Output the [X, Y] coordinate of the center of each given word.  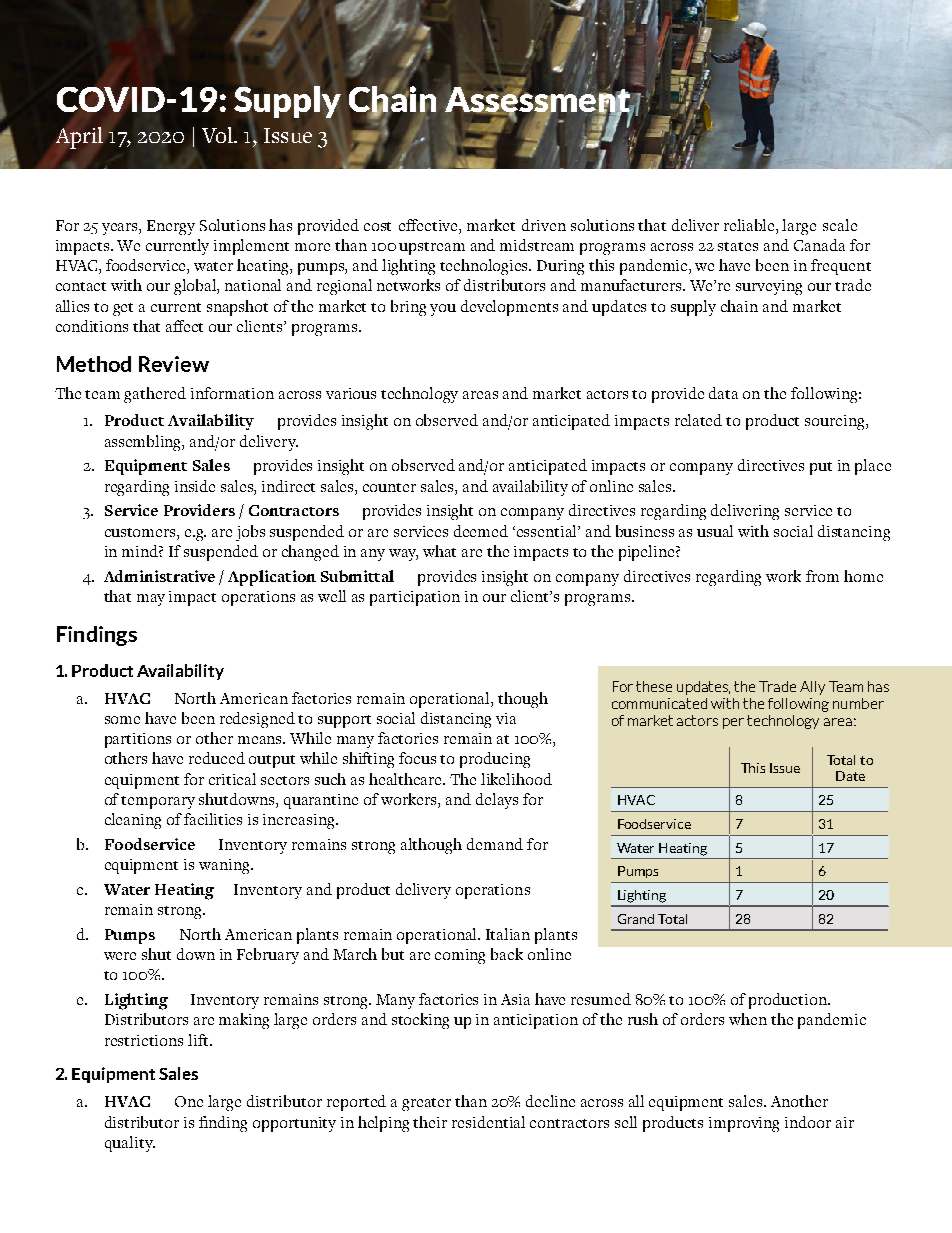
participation [415, 598]
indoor [808, 1122]
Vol [218, 135]
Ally [812, 688]
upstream [432, 248]
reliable [750, 225]
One [189, 1101]
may [151, 600]
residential [488, 1122]
